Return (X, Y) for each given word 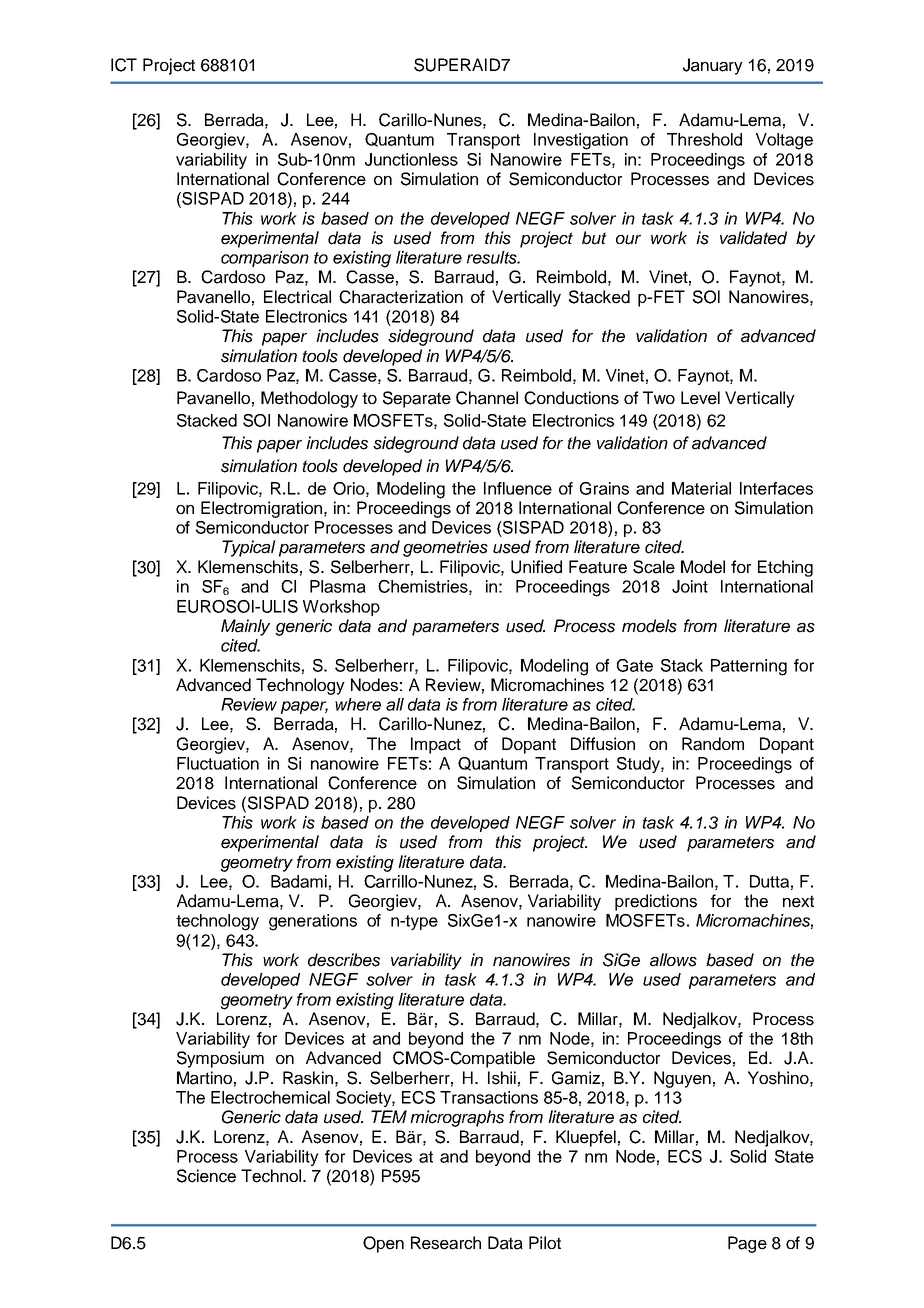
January (713, 66)
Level (700, 398)
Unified (536, 567)
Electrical (297, 297)
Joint (690, 586)
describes (344, 960)
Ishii (502, 1078)
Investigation (581, 141)
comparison (265, 259)
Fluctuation (218, 763)
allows (673, 960)
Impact (436, 745)
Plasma (338, 586)
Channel (487, 398)
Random (713, 744)
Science (206, 1176)
